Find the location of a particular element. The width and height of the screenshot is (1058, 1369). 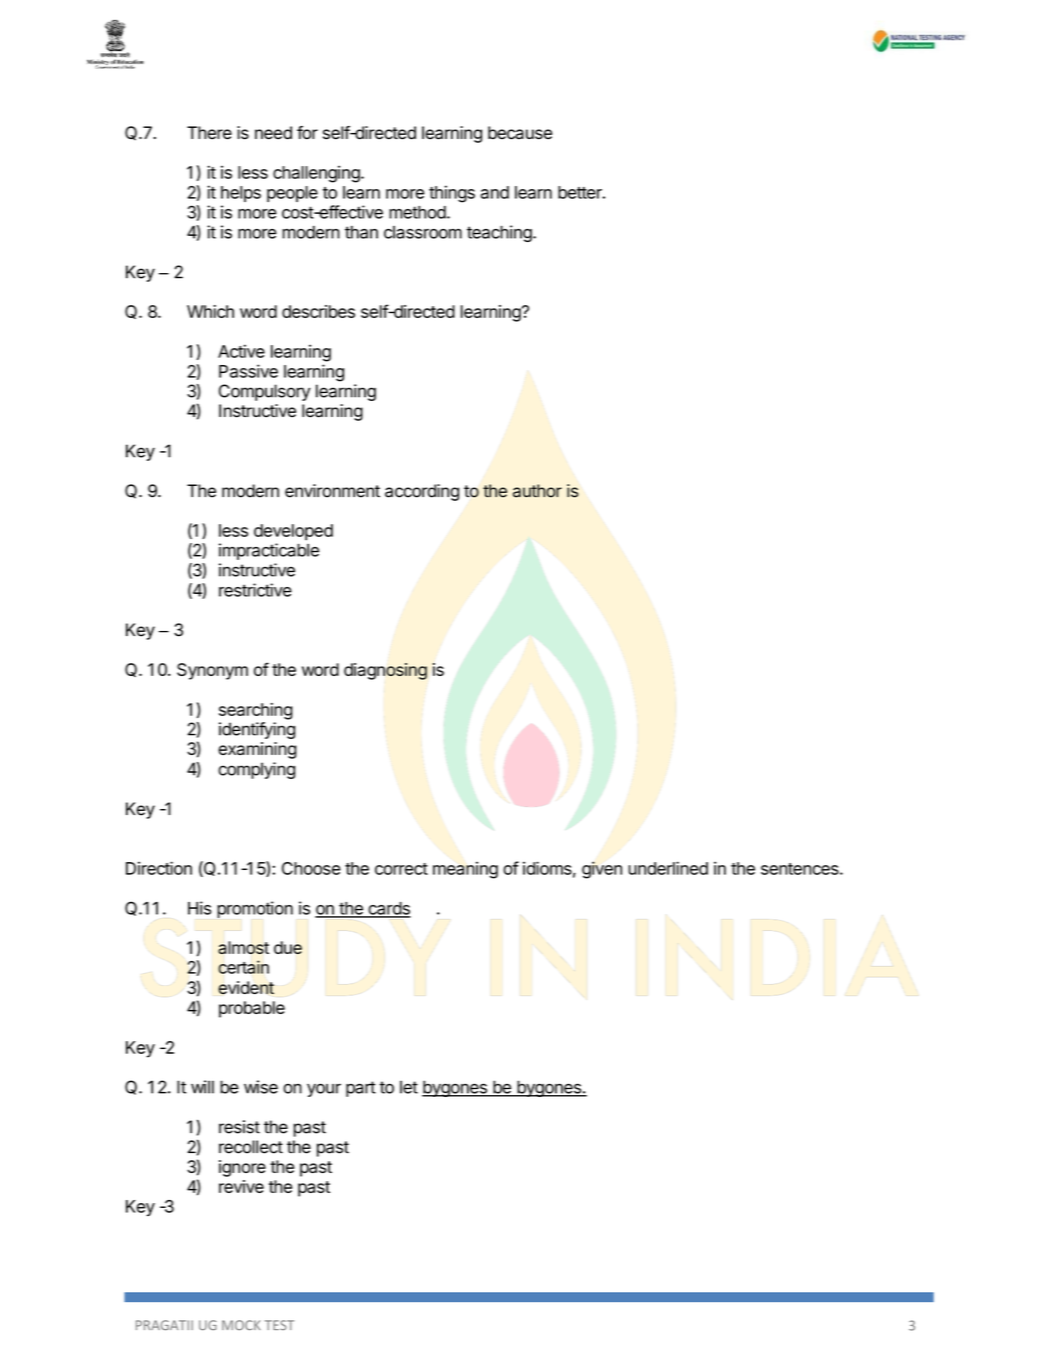

because is located at coordinates (520, 133).
